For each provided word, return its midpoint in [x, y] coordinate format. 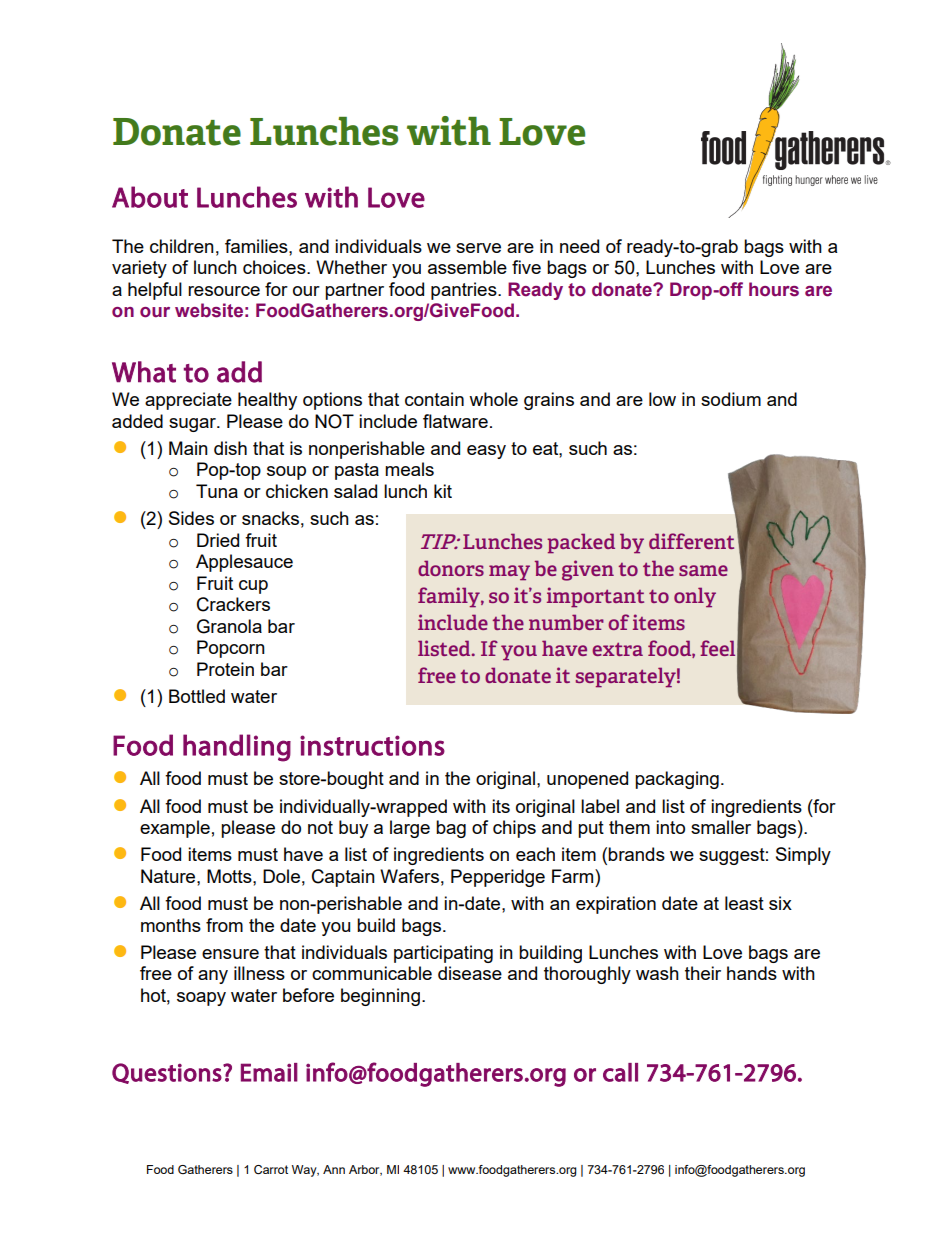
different [691, 541]
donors [451, 568]
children [182, 246]
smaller [721, 827]
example [175, 829]
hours [774, 289]
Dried [218, 540]
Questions [167, 1073]
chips [514, 829]
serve [478, 248]
